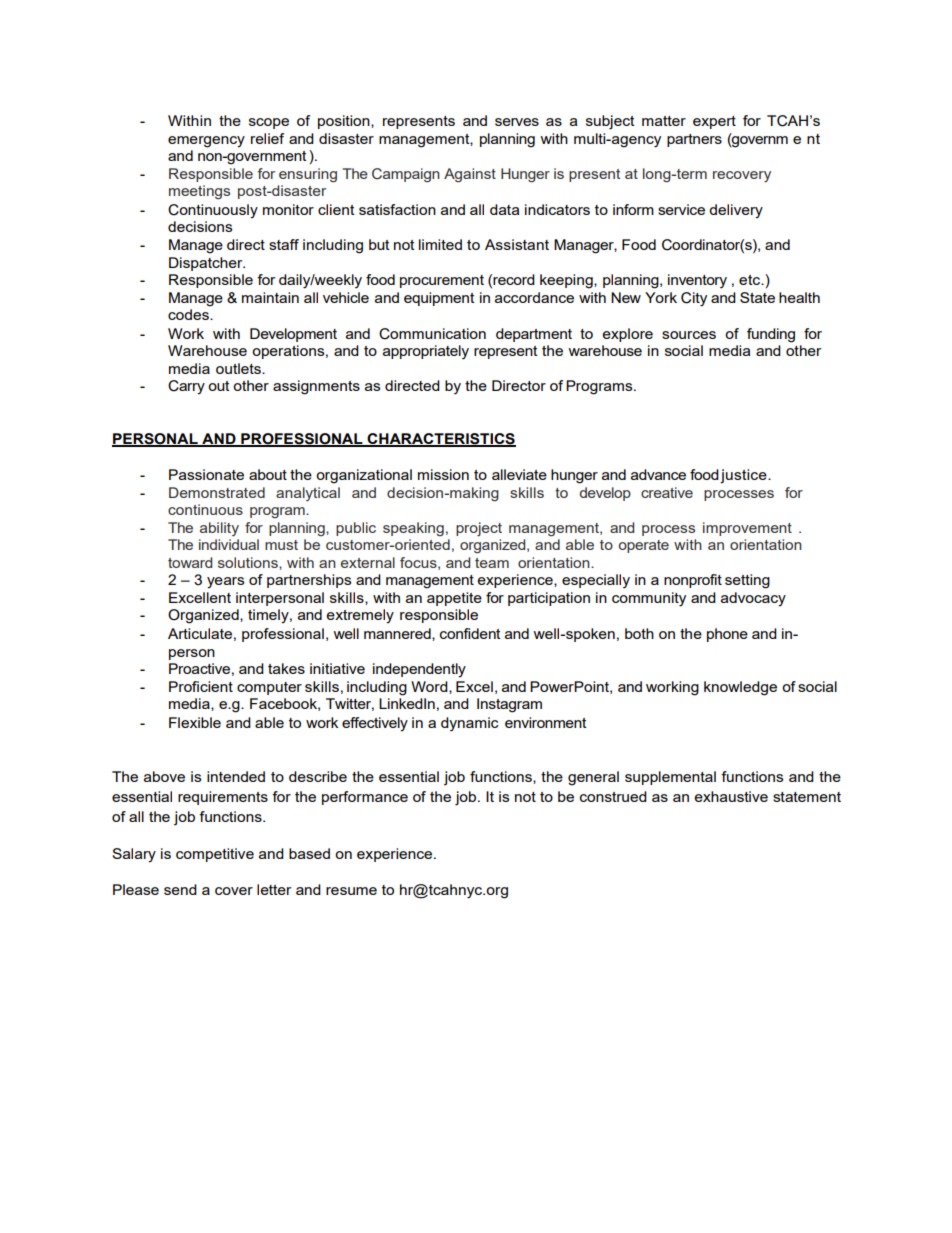 Image resolution: width=952 pixels, height=1233 pixels. I want to click on knowledge, so click(740, 688).
